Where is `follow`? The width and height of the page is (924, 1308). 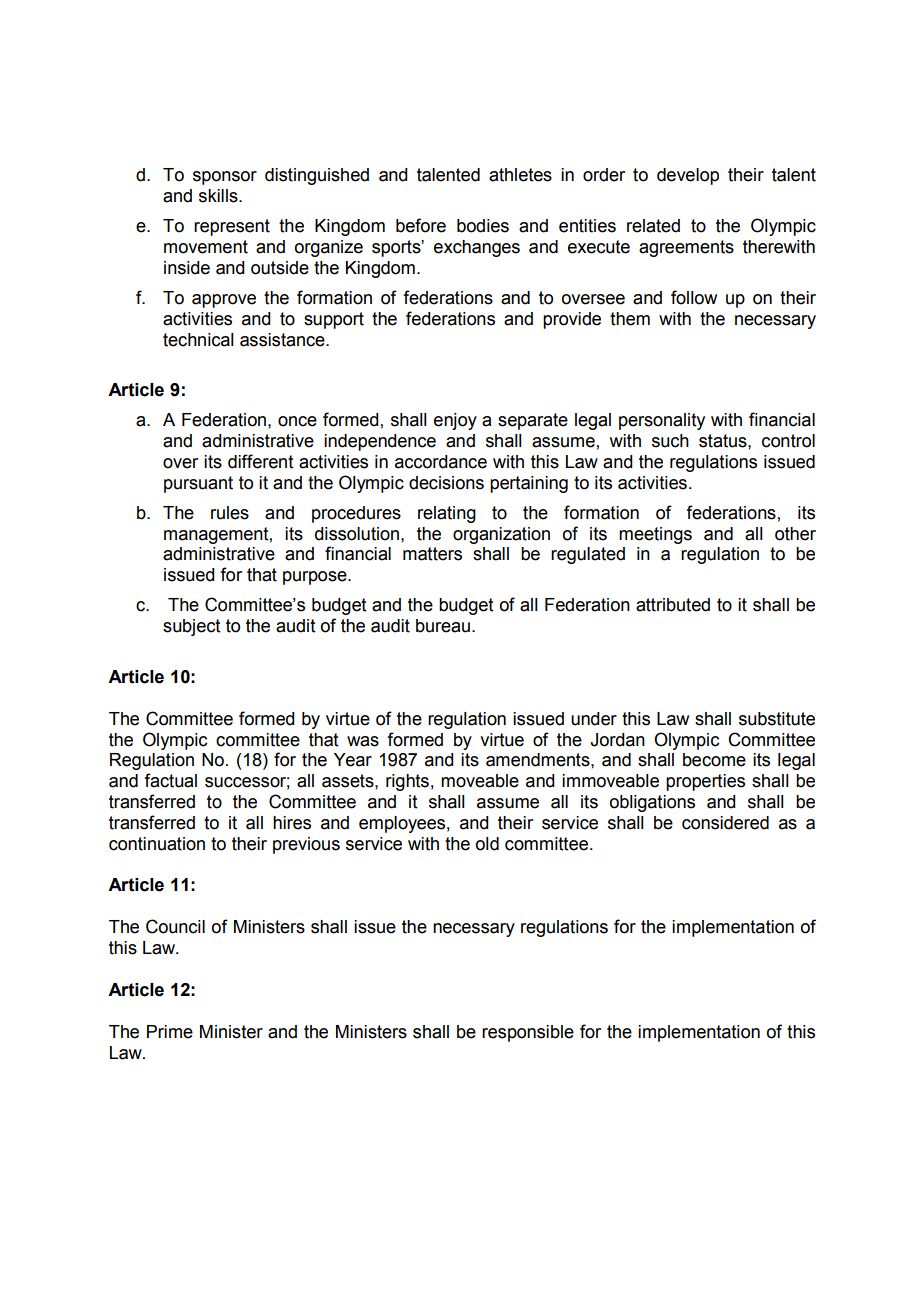 follow is located at coordinates (694, 297).
